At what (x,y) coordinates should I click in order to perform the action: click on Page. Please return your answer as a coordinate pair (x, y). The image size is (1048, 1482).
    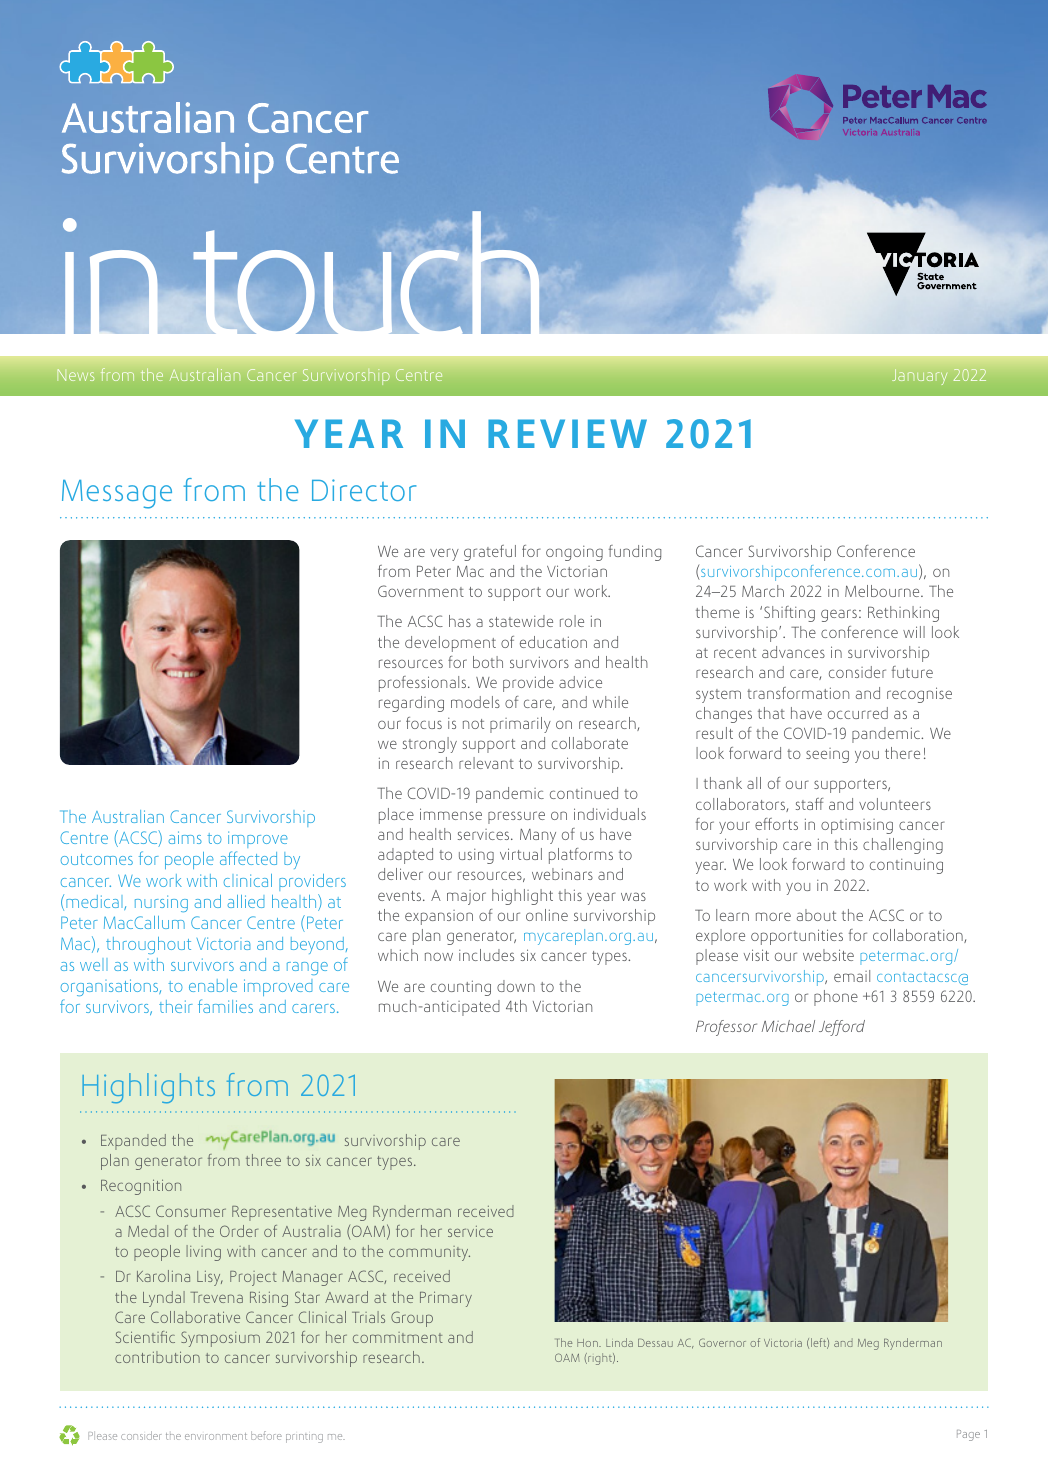
    Looking at the image, I should click on (968, 1435).
